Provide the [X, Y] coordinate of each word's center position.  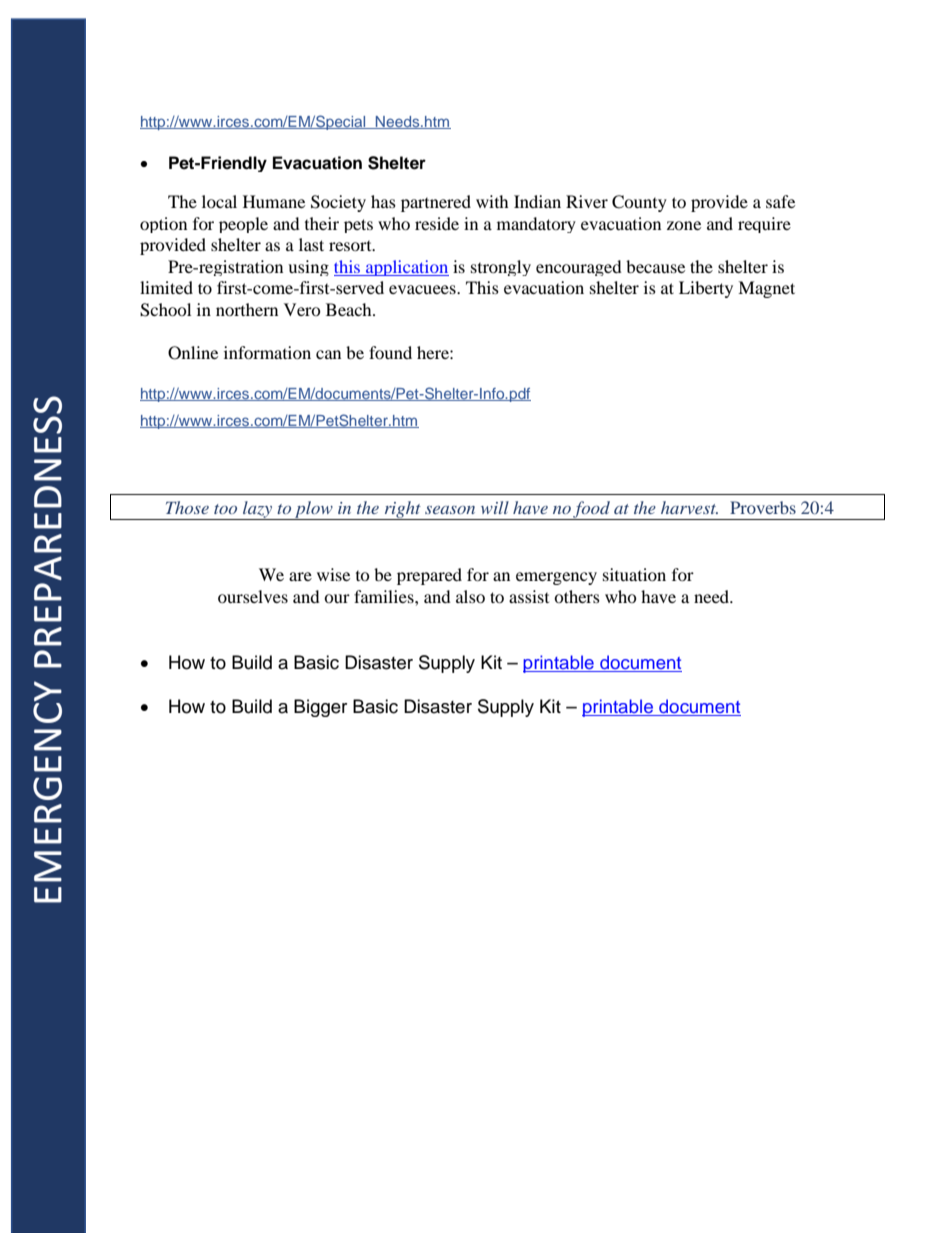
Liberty [706, 289]
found [390, 352]
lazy [258, 510]
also [470, 596]
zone [684, 225]
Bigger [320, 708]
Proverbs [763, 507]
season [450, 510]
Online [193, 353]
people [243, 225]
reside [437, 223]
